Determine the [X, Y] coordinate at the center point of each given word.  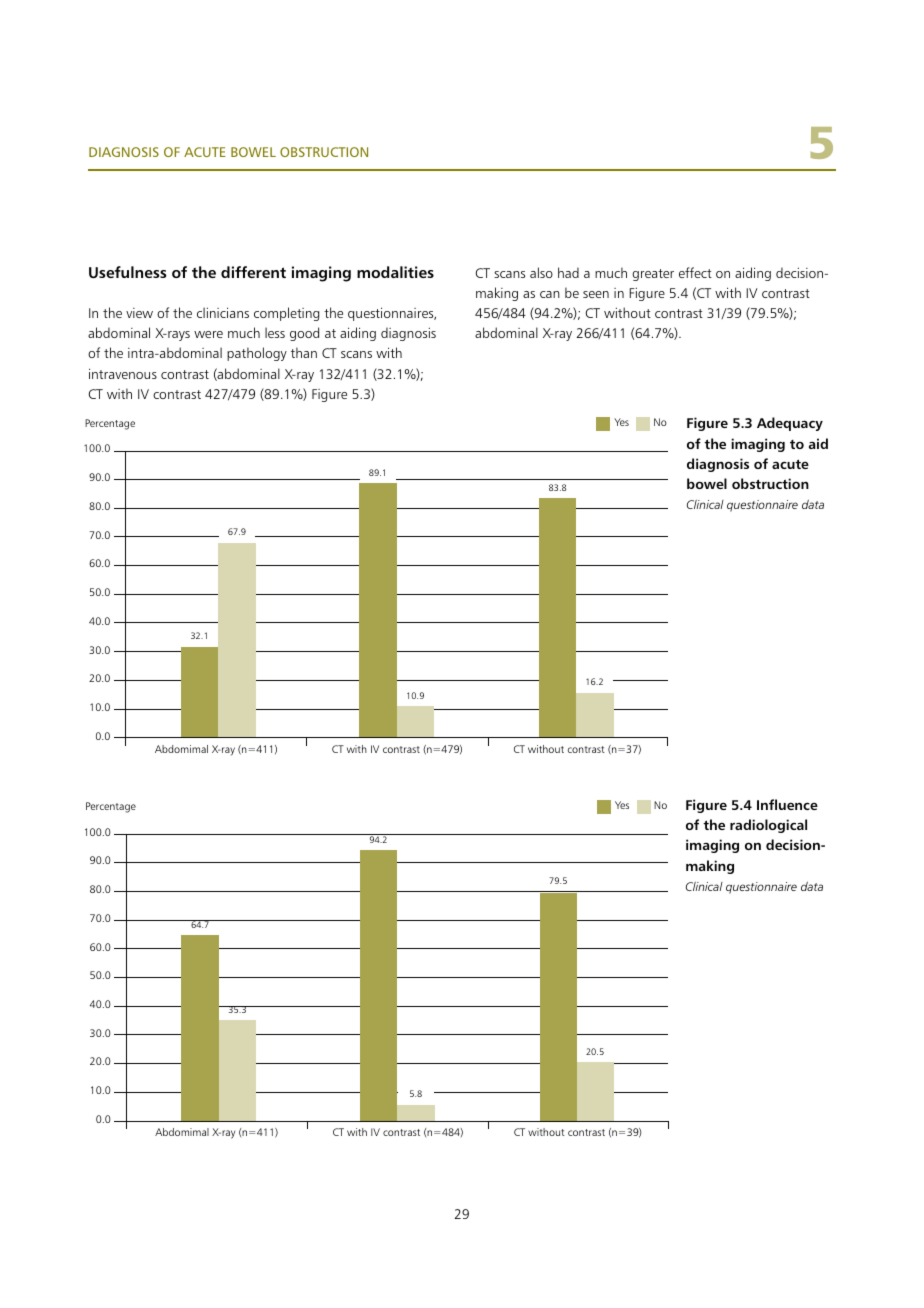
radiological [768, 826]
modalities [395, 272]
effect [695, 272]
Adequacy [790, 424]
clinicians [223, 312]
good [304, 334]
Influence [787, 804]
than [304, 352]
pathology [257, 354]
